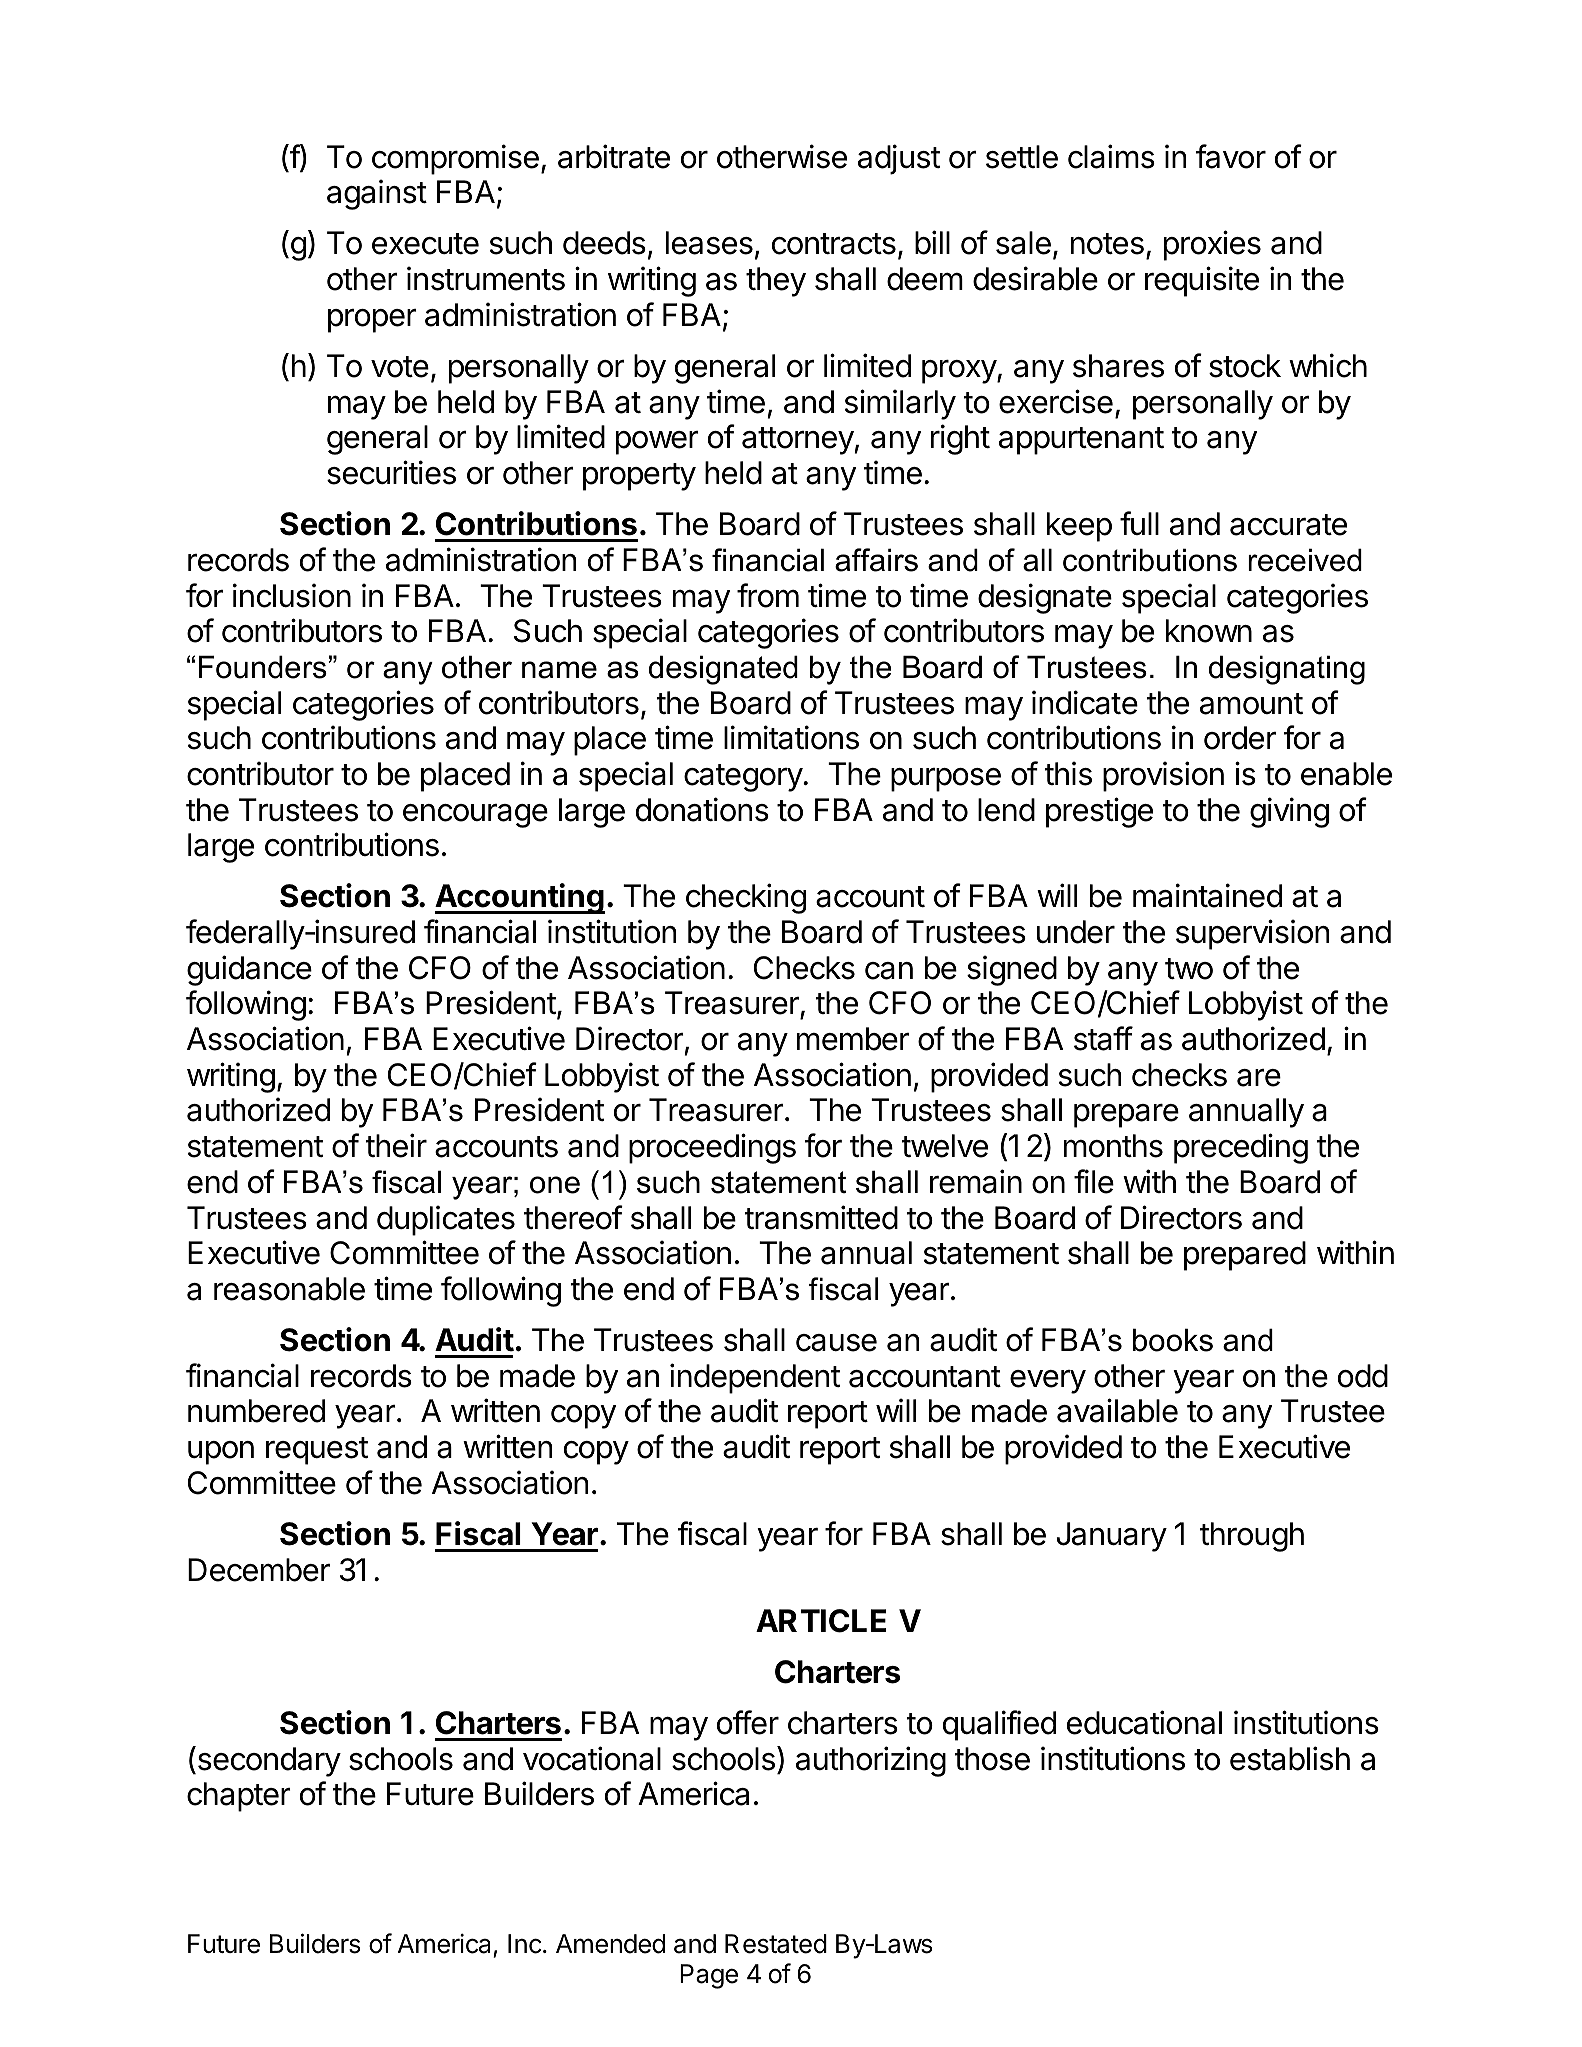  I want to click on contracts, so click(834, 244).
